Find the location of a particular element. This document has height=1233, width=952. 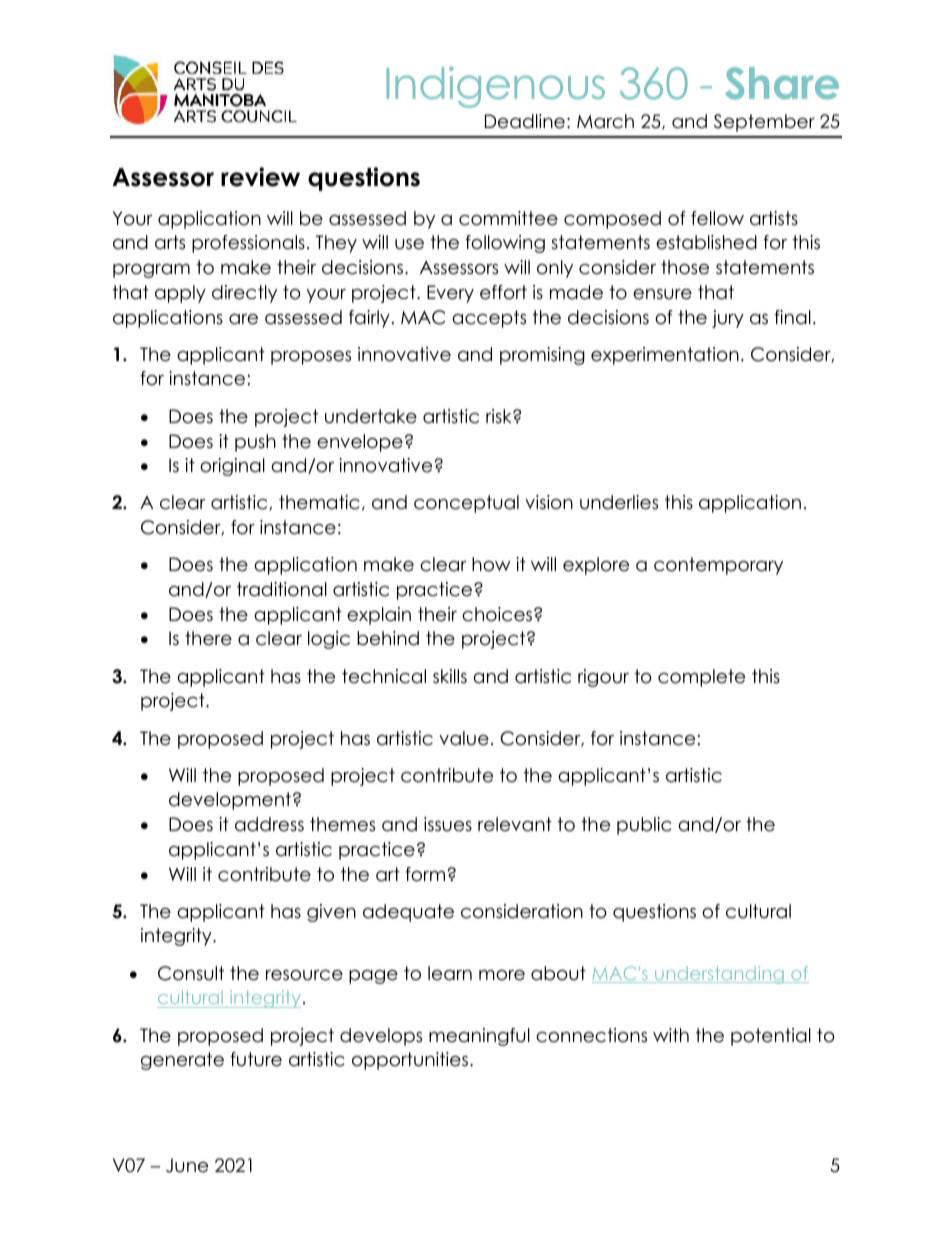

proposes is located at coordinates (311, 358).
